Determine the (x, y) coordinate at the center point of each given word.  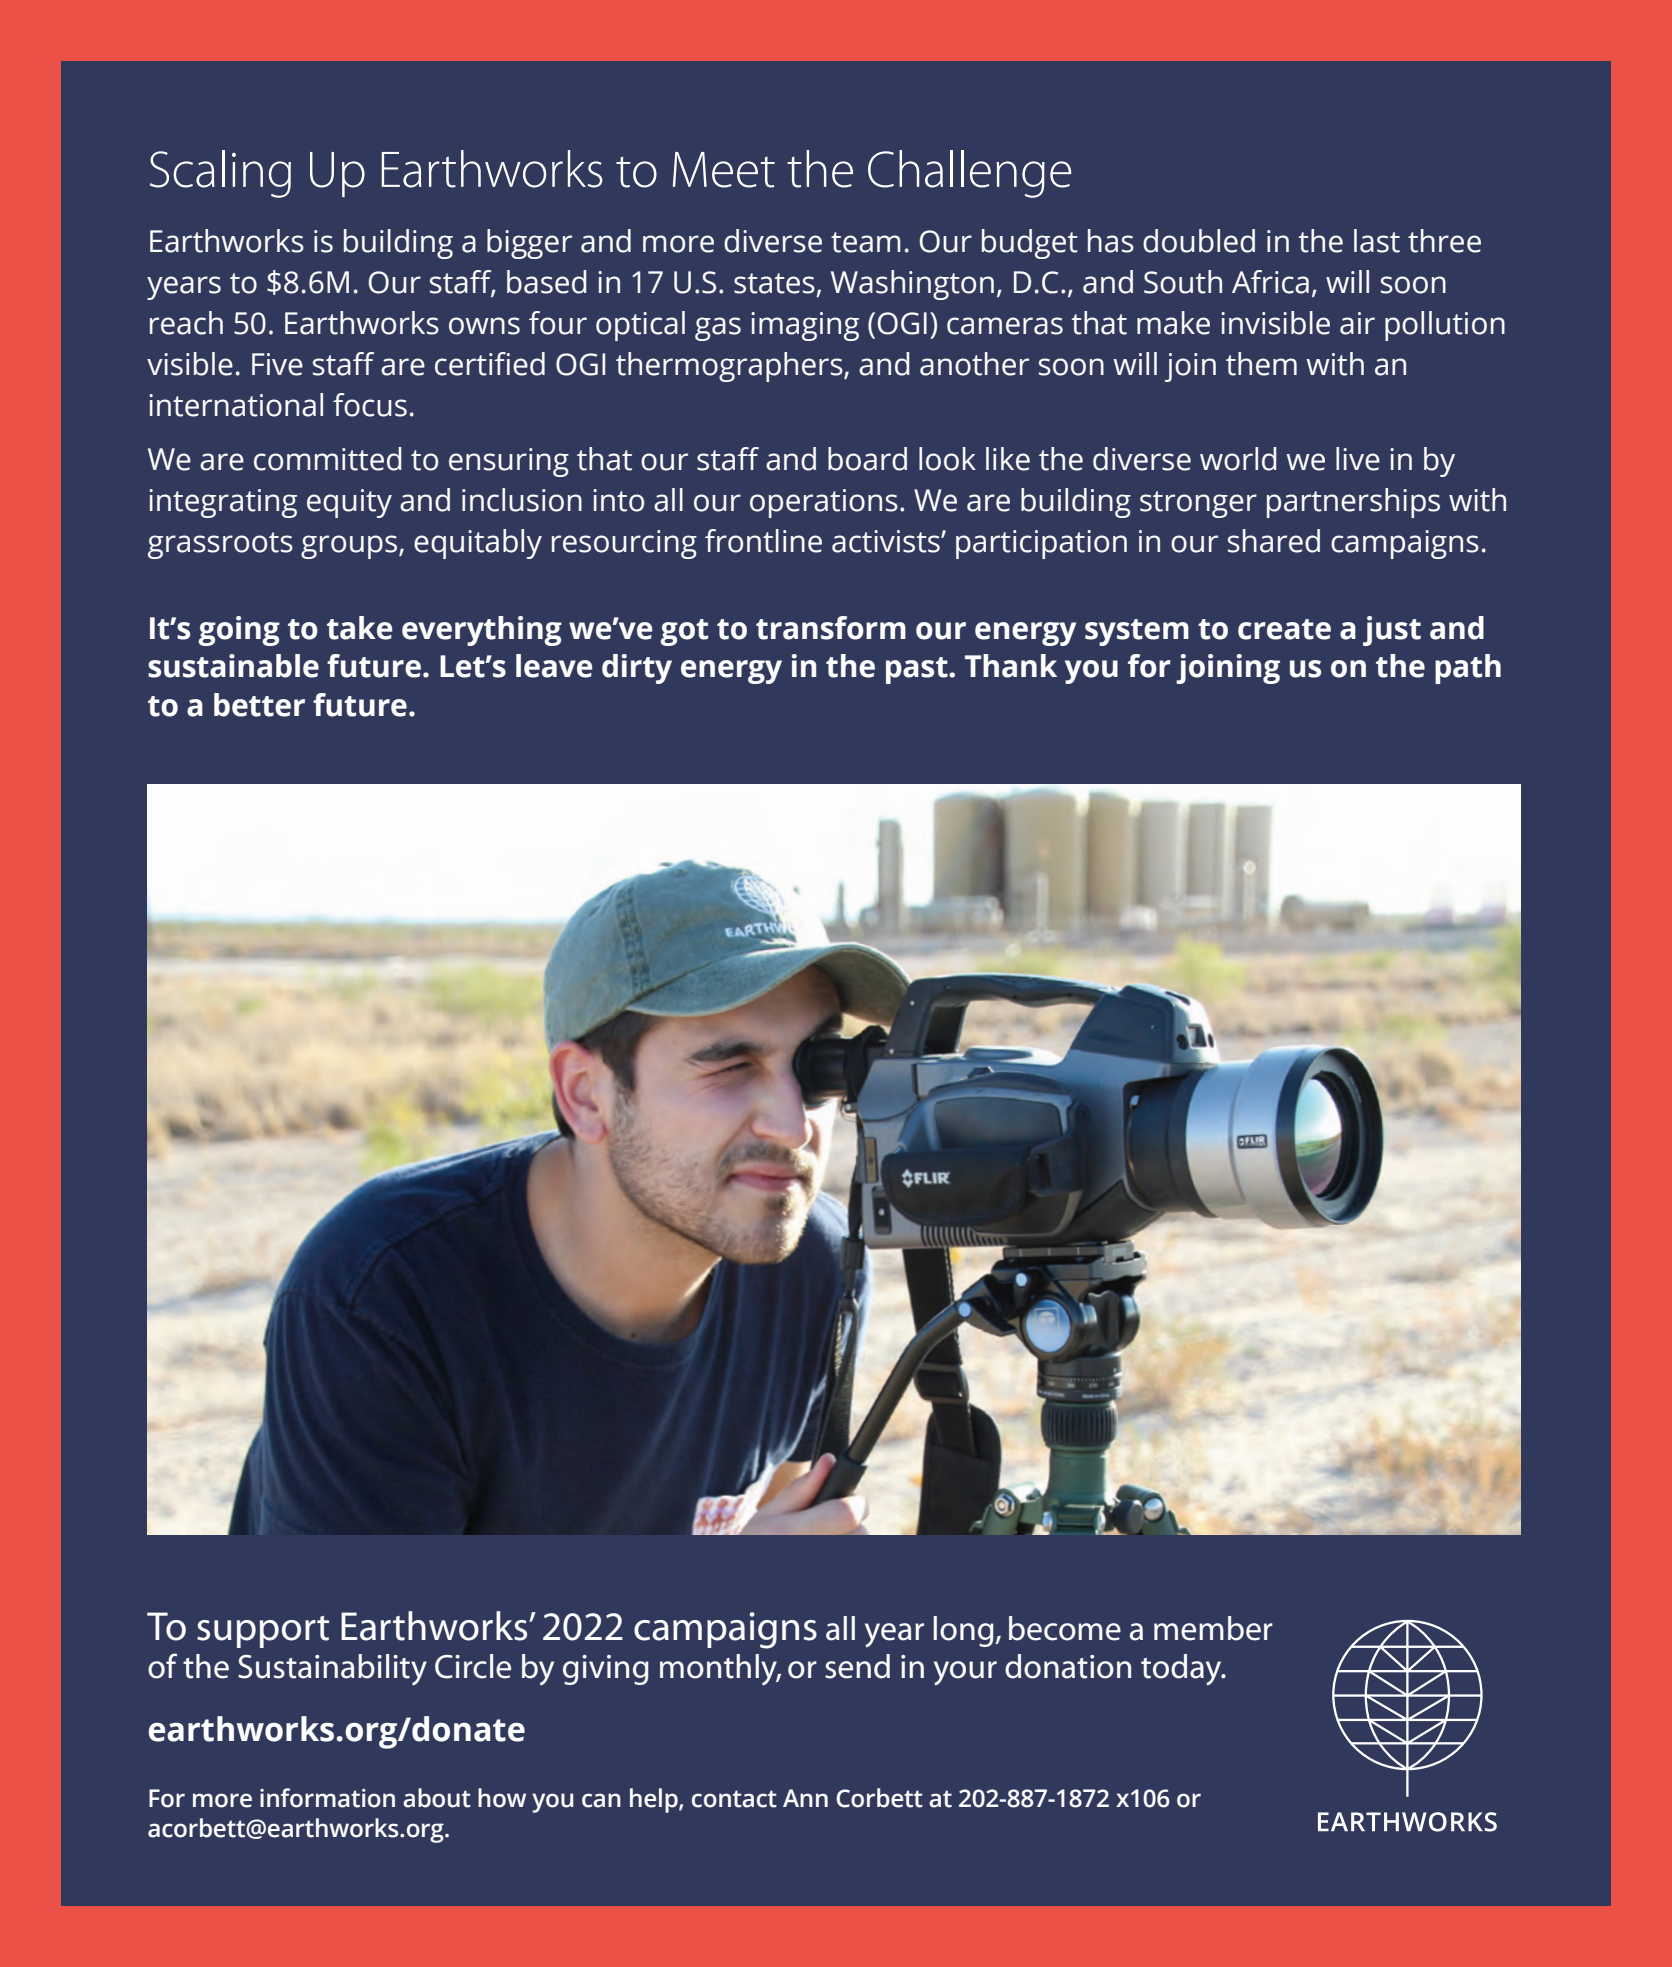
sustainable (233, 666)
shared (1274, 541)
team (866, 242)
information (327, 1798)
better (259, 705)
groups (350, 547)
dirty (637, 669)
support (263, 1632)
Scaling (220, 174)
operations (824, 503)
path (1468, 669)
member (1213, 1628)
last (1377, 241)
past (918, 670)
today (1182, 1670)
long (964, 1631)
